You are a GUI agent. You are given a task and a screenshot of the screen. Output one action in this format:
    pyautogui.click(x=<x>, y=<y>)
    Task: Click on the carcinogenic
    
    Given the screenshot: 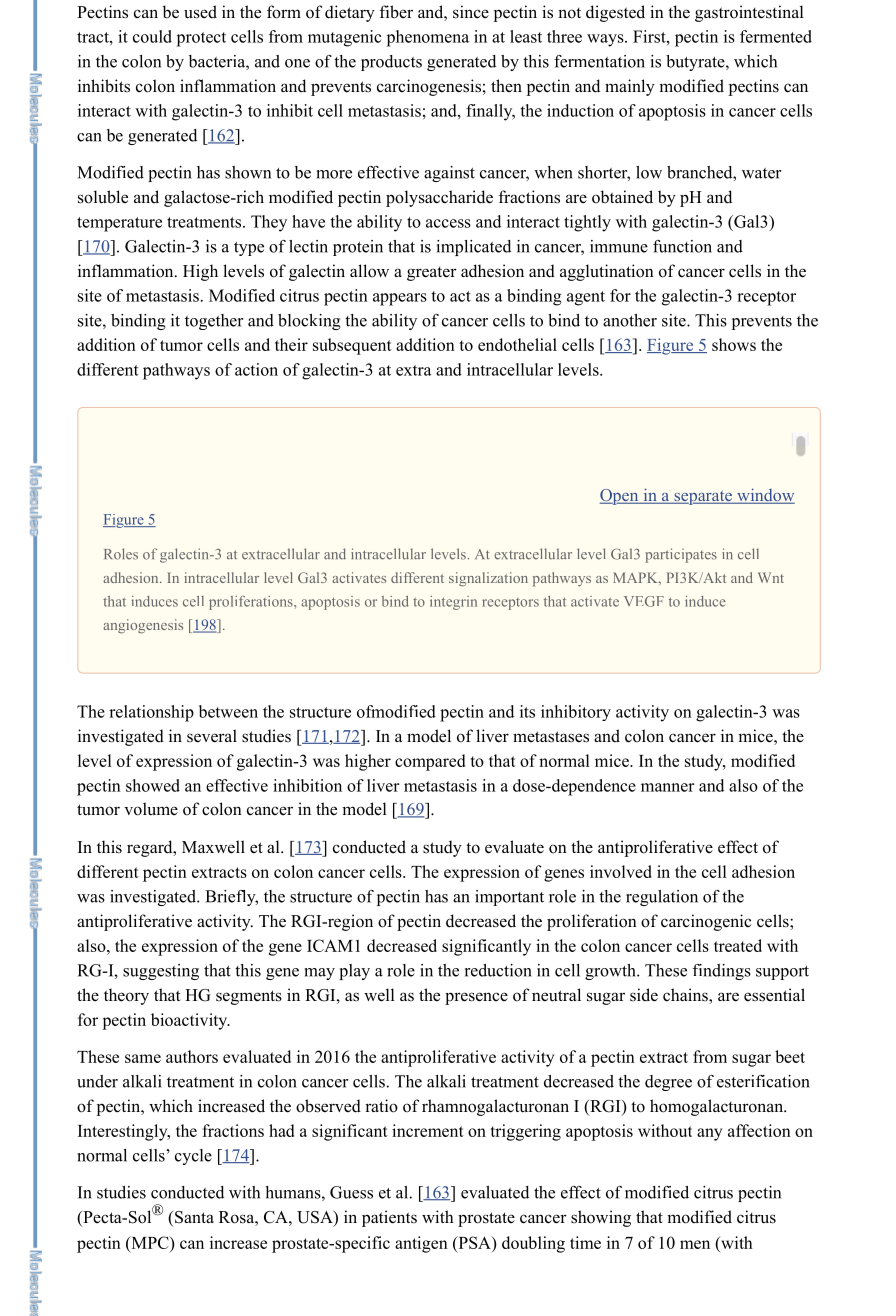 What is the action you would take?
    pyautogui.click(x=706, y=922)
